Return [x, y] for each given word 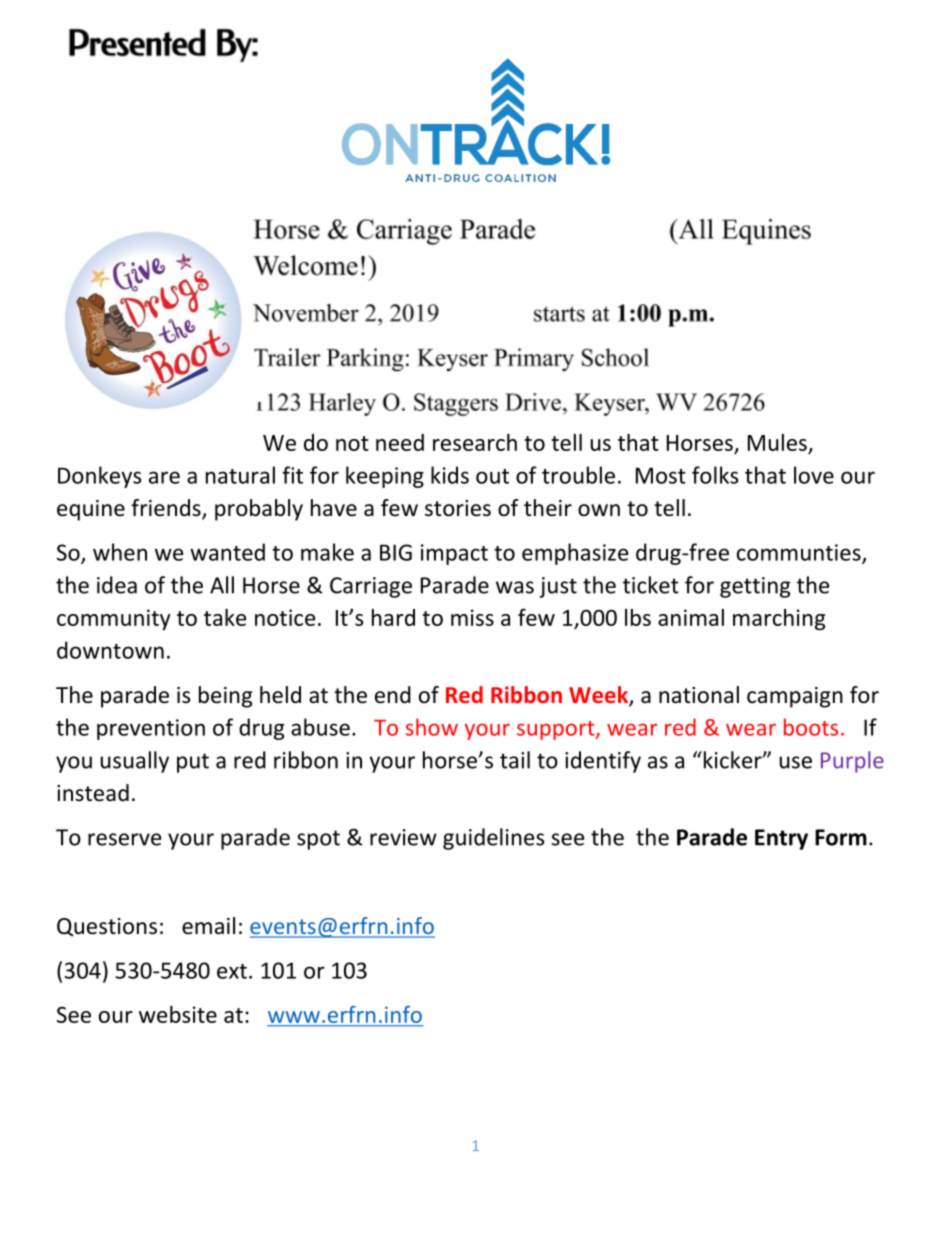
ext [232, 971]
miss [472, 617]
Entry [781, 839]
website [178, 1014]
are [164, 477]
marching [779, 619]
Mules [777, 442]
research [475, 442]
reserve [124, 839]
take [225, 617]
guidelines [493, 839]
